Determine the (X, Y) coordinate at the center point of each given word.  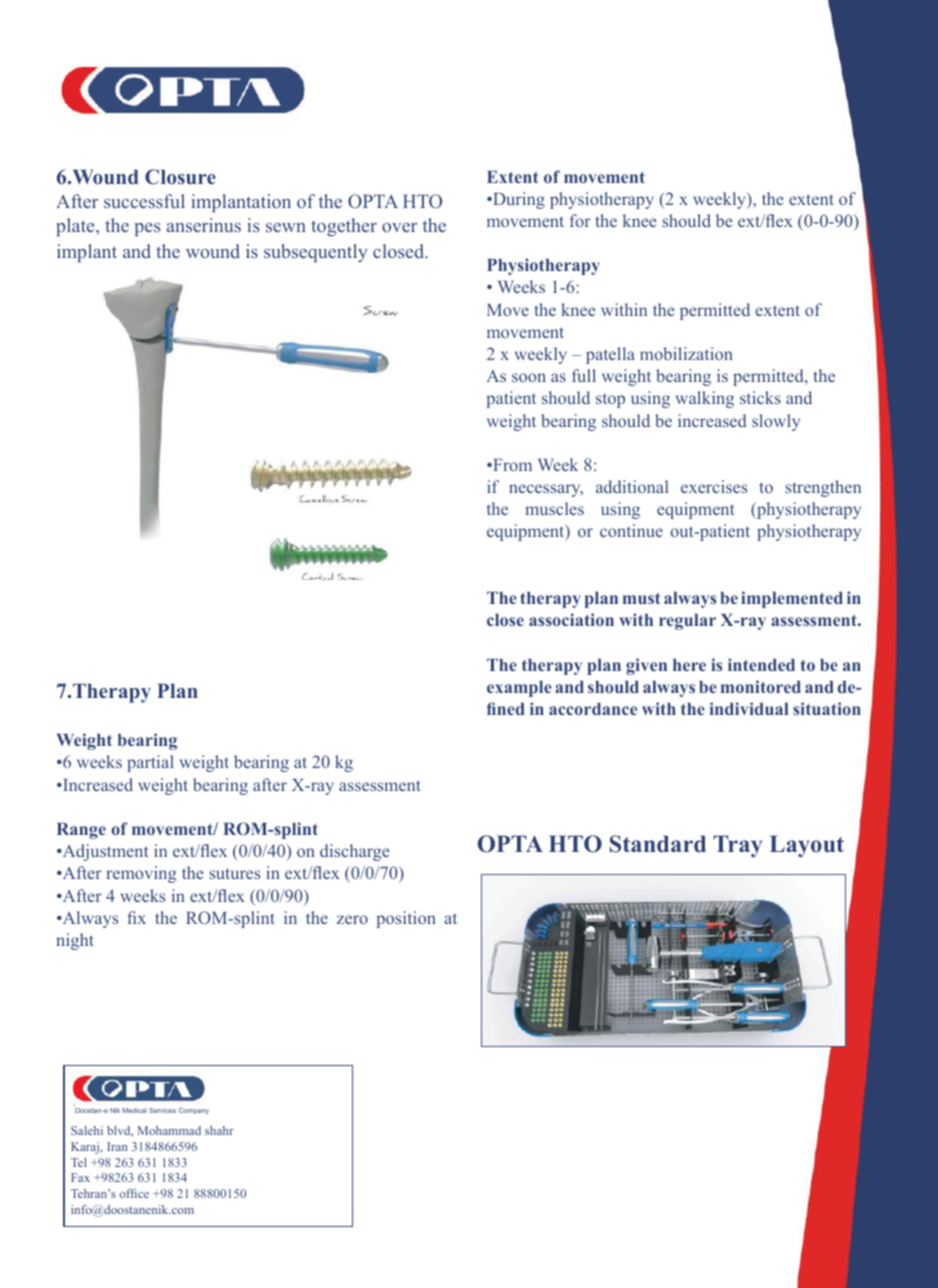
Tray (737, 846)
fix (136, 917)
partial (150, 763)
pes (148, 230)
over (399, 227)
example (519, 689)
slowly (776, 422)
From (511, 465)
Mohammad (169, 1130)
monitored (761, 686)
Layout (807, 846)
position (406, 919)
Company (194, 1111)
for (580, 220)
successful (144, 201)
